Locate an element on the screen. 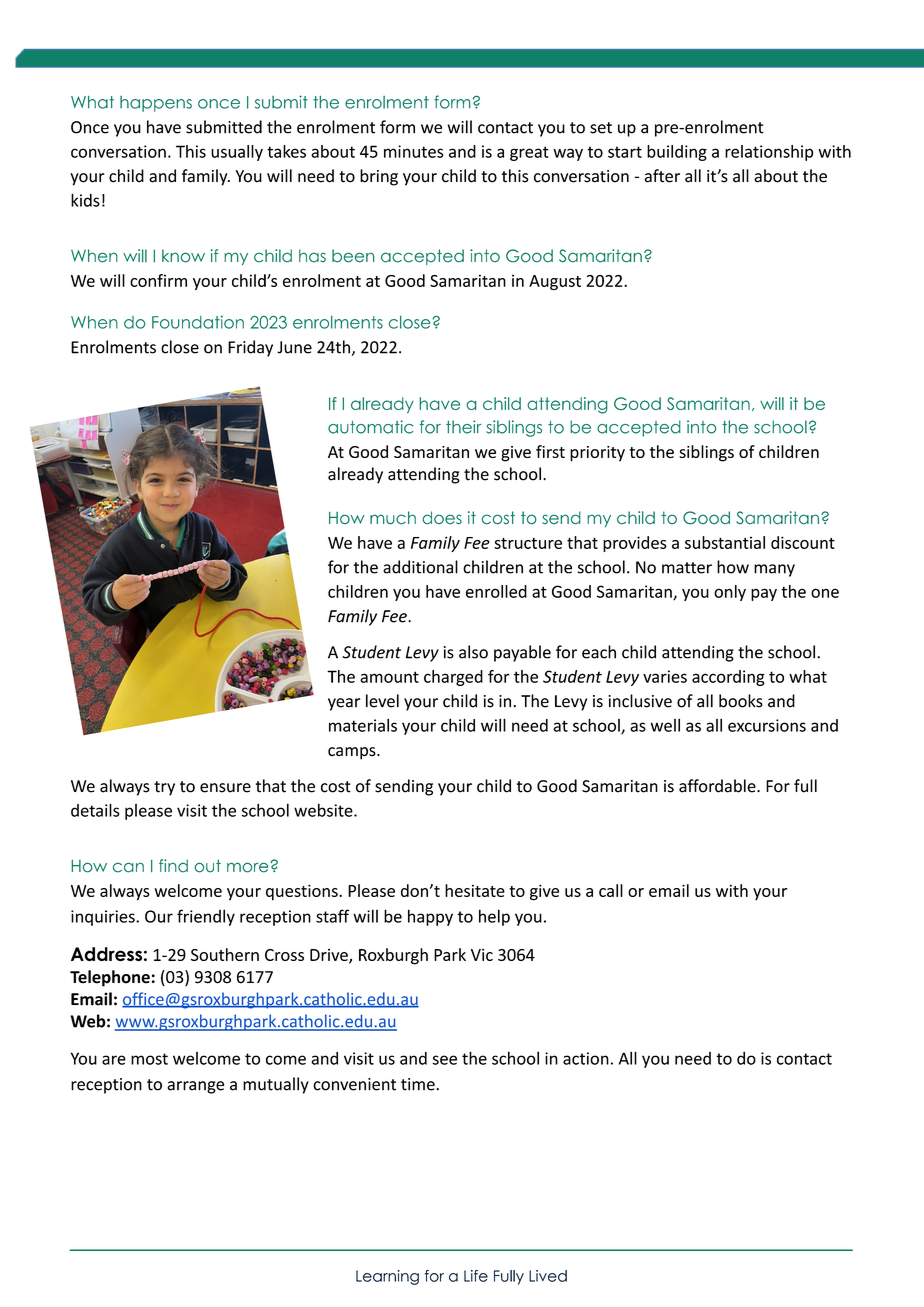 The width and height of the screenshot is (924, 1307). minutes is located at coordinates (414, 151).
